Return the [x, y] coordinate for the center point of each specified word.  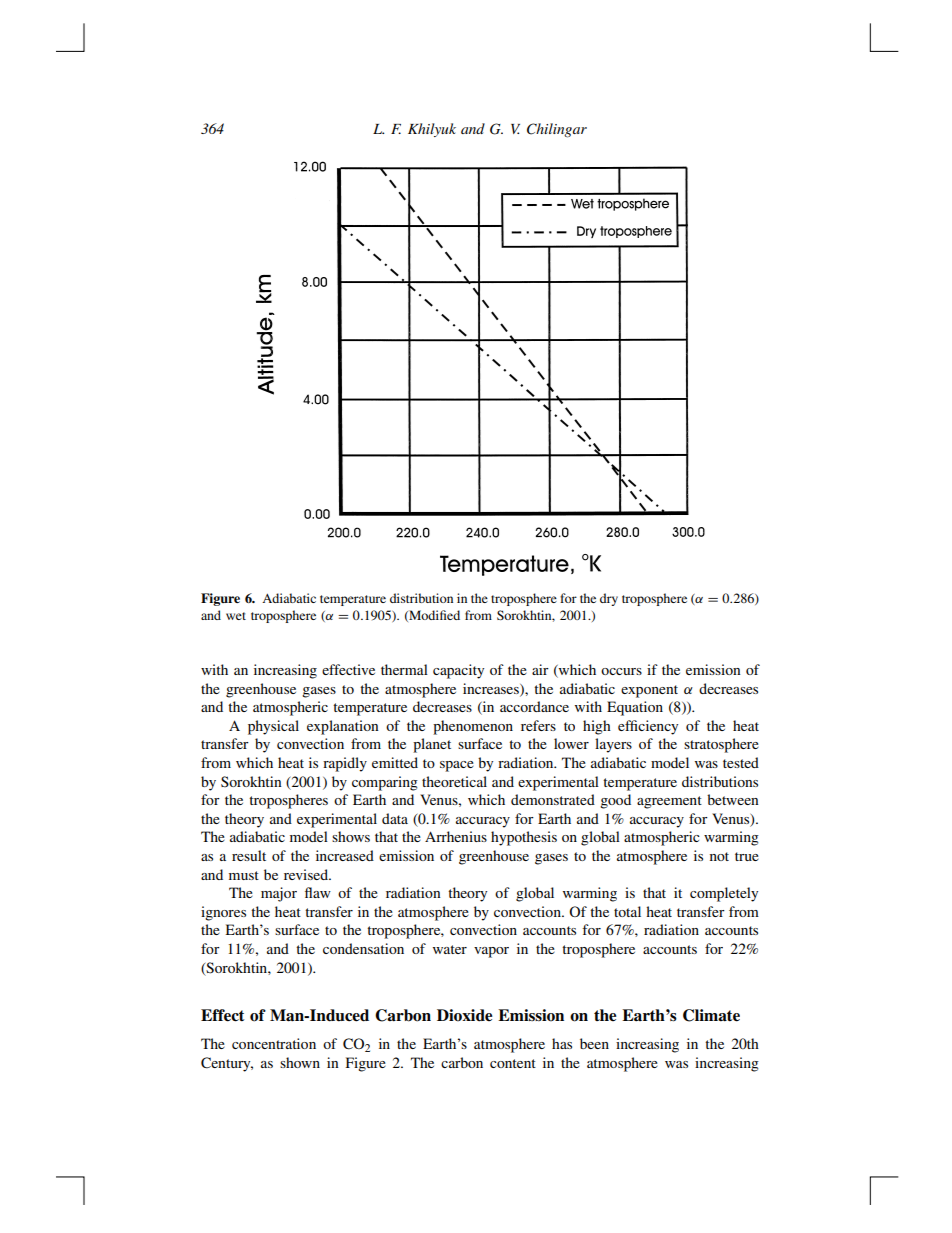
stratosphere [721, 745]
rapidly [345, 764]
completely [724, 894]
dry [609, 599]
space [457, 766]
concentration [274, 1043]
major [279, 894]
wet [236, 616]
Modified [433, 616]
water [450, 949]
